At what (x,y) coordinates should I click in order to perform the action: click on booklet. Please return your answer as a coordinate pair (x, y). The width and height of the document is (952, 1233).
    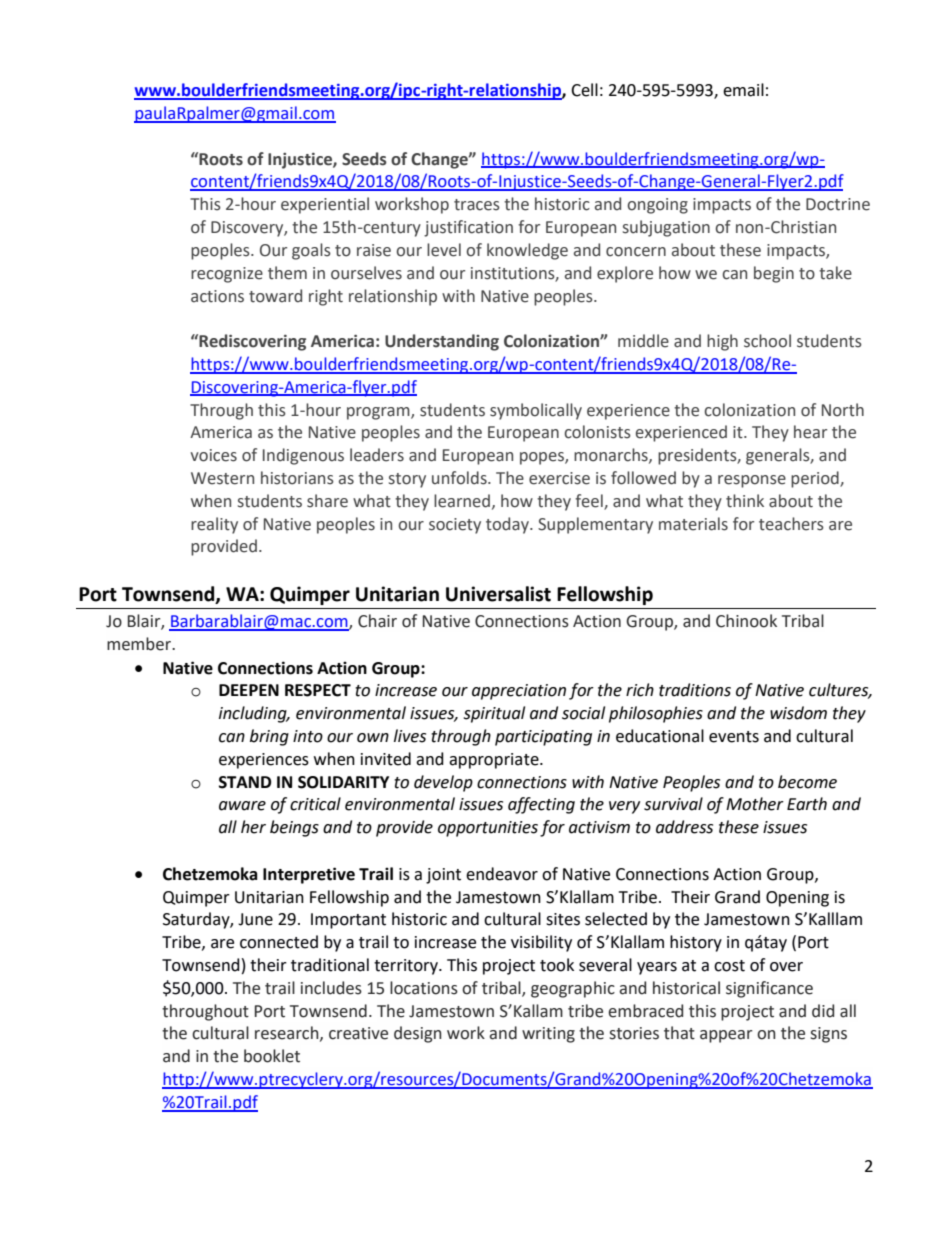
    Looking at the image, I should click on (272, 1056).
